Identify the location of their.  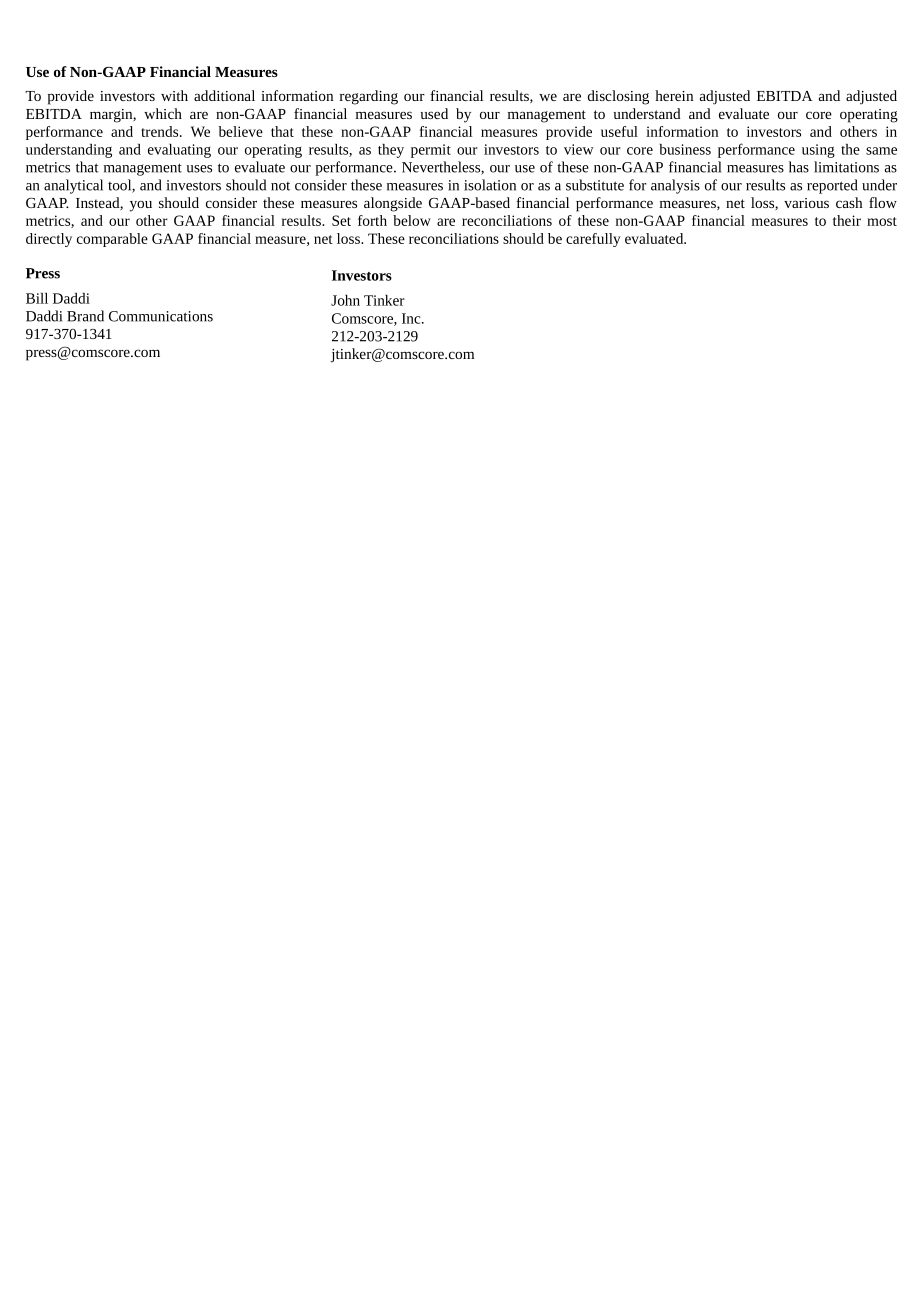
(847, 220).
